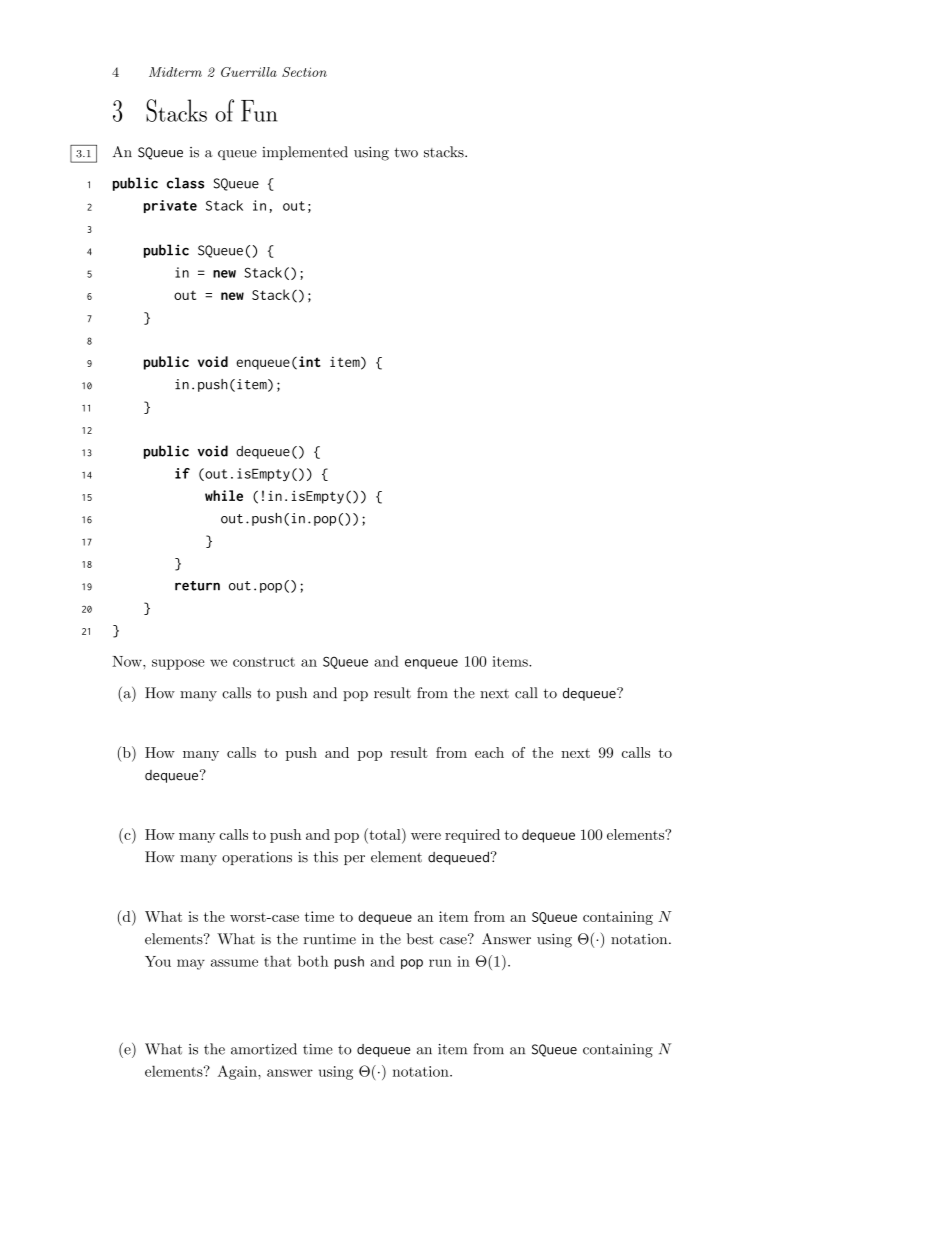 The width and height of the screenshot is (952, 1233). Describe the element at coordinates (489, 752) in the screenshot. I see `each` at that location.
